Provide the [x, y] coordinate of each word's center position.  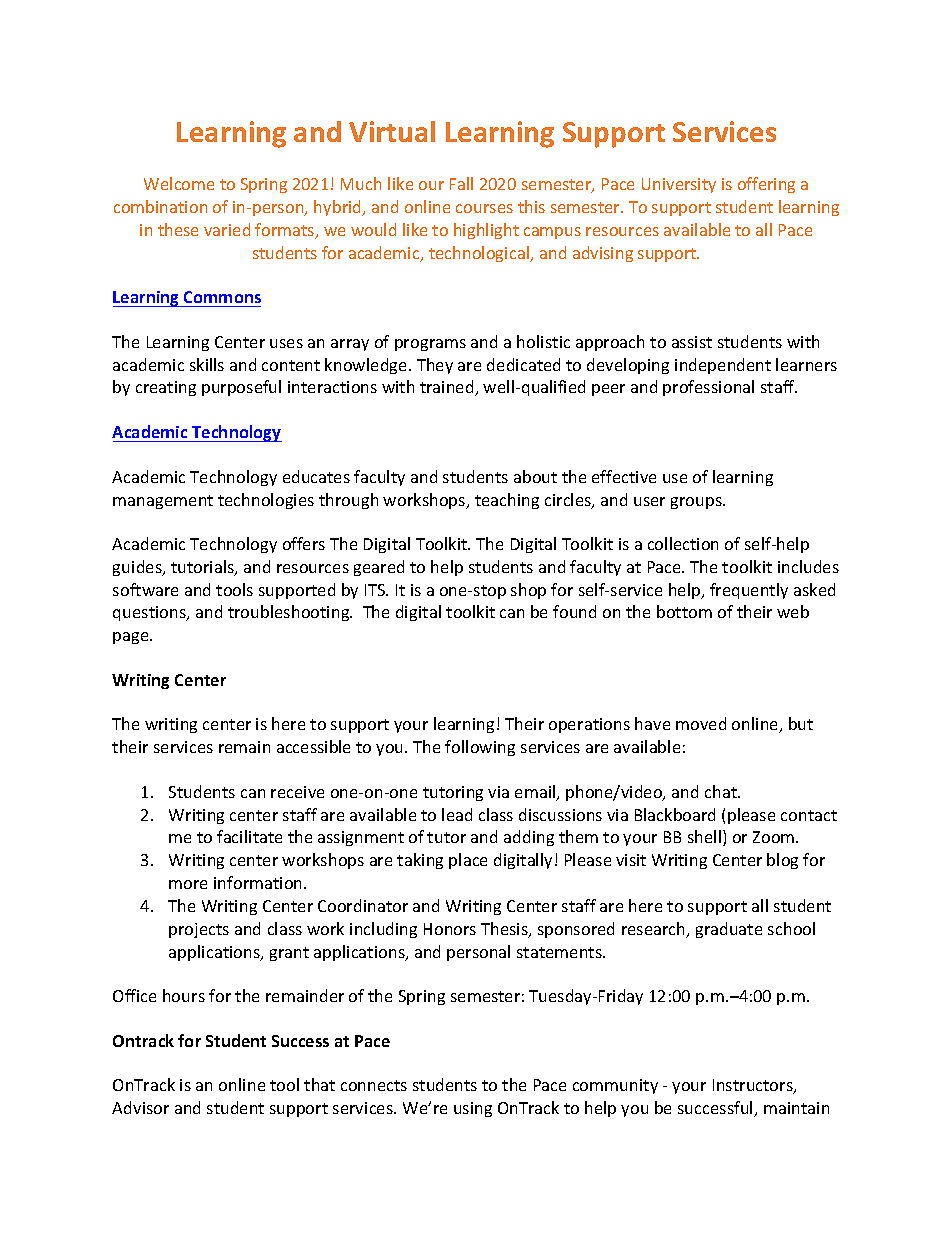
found [574, 611]
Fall [461, 183]
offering [766, 185]
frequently [749, 591]
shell [704, 836]
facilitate [249, 836]
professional [708, 388]
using [473, 1109]
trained [448, 388]
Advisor [140, 1107]
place [468, 861]
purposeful [241, 388]
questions [150, 613]
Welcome [179, 183]
